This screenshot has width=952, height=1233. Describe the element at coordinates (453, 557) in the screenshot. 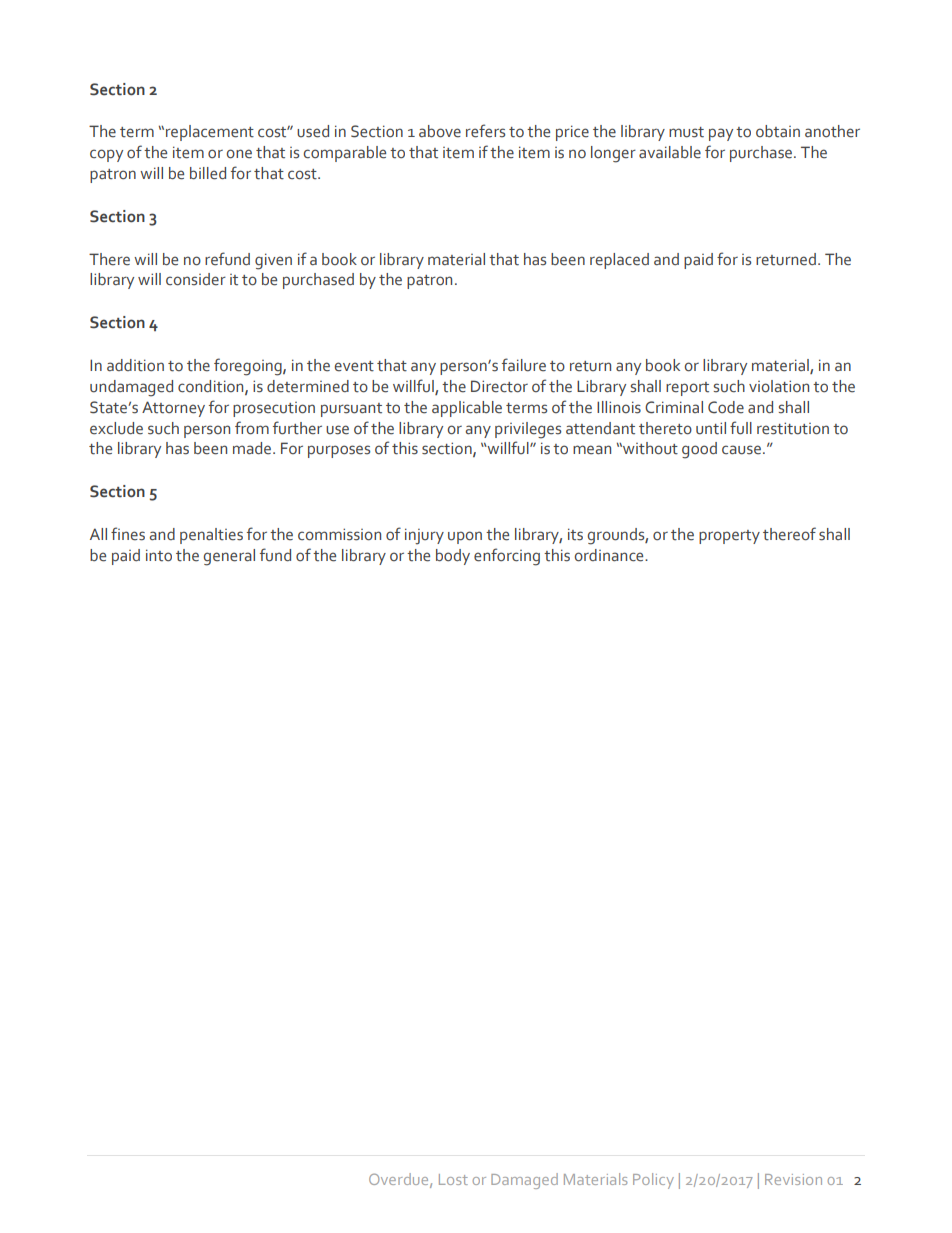

I see `body` at that location.
